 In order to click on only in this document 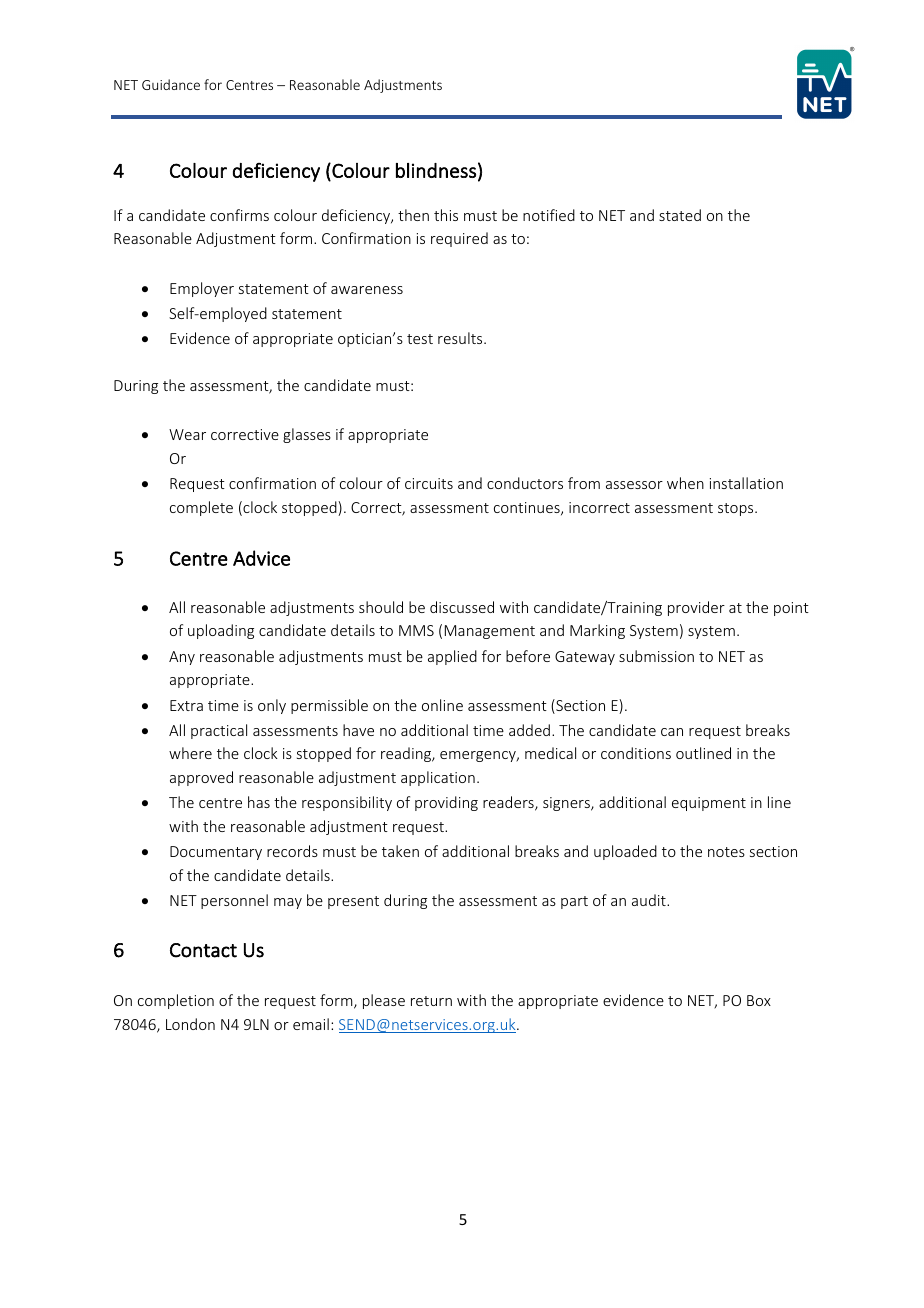, I will do `click(272, 706)`.
